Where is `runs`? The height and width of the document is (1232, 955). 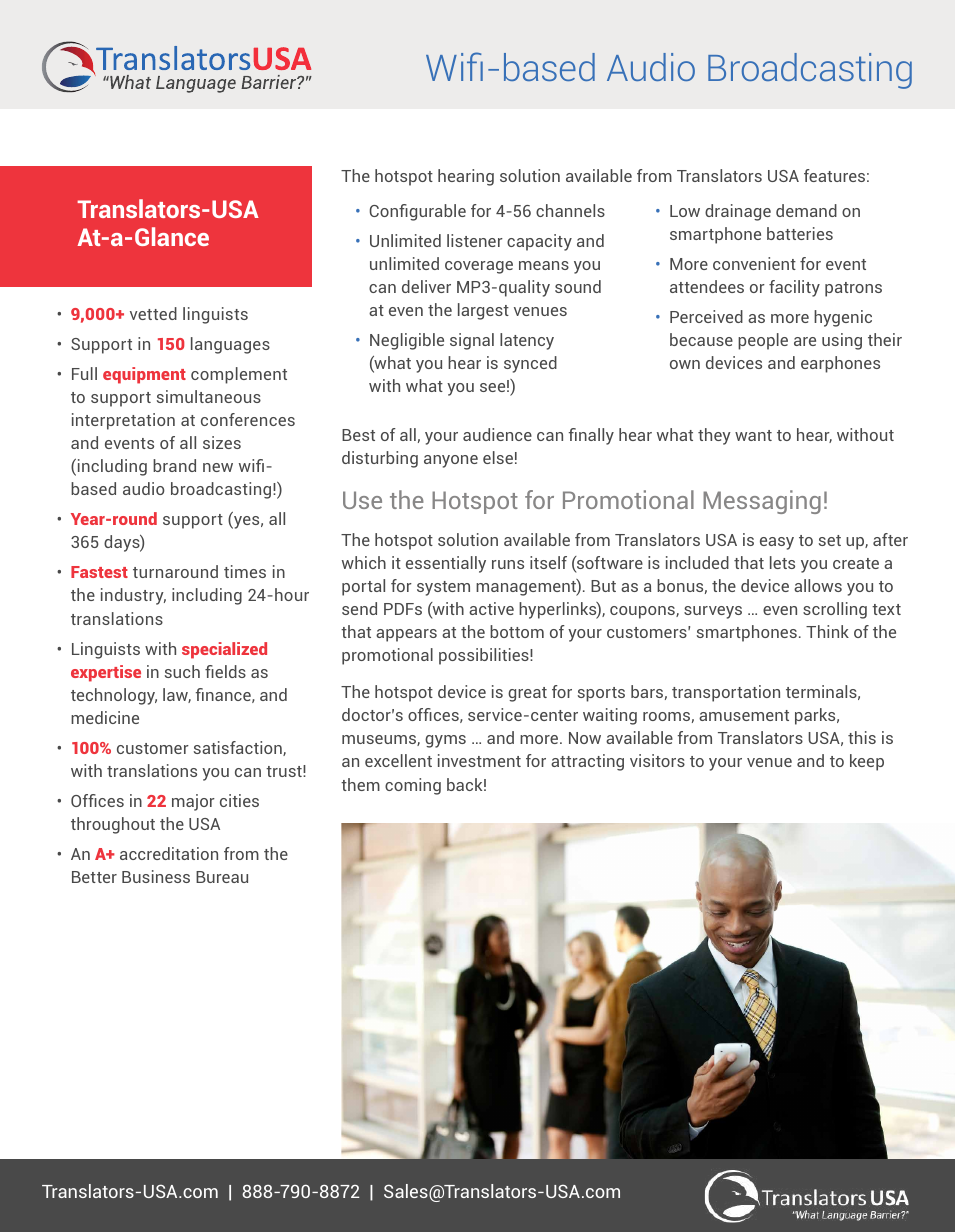 runs is located at coordinates (508, 564).
